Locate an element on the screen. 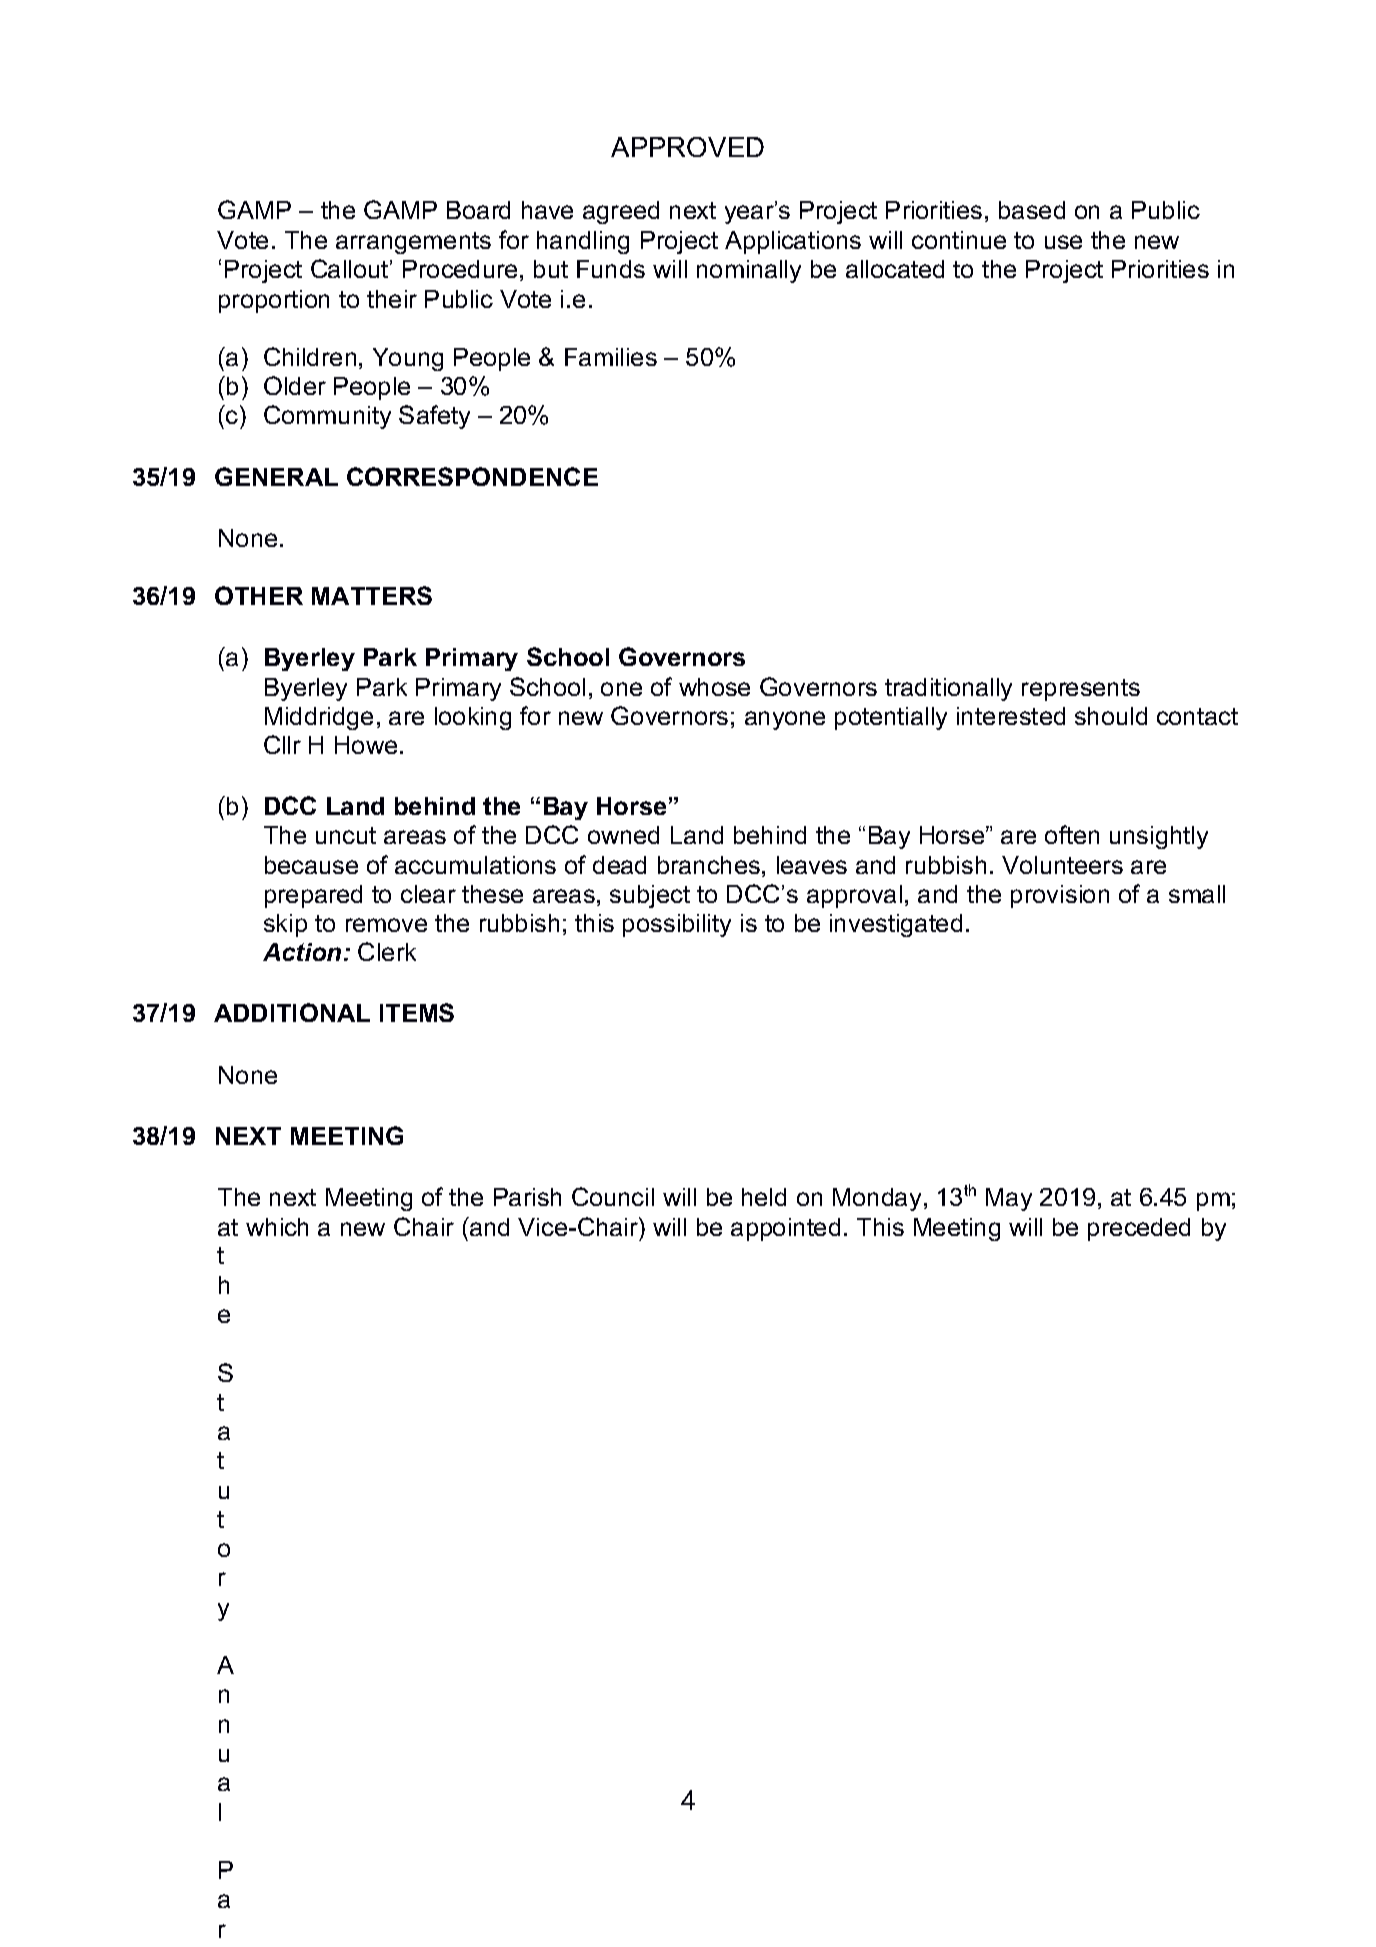  represents is located at coordinates (1081, 690).
